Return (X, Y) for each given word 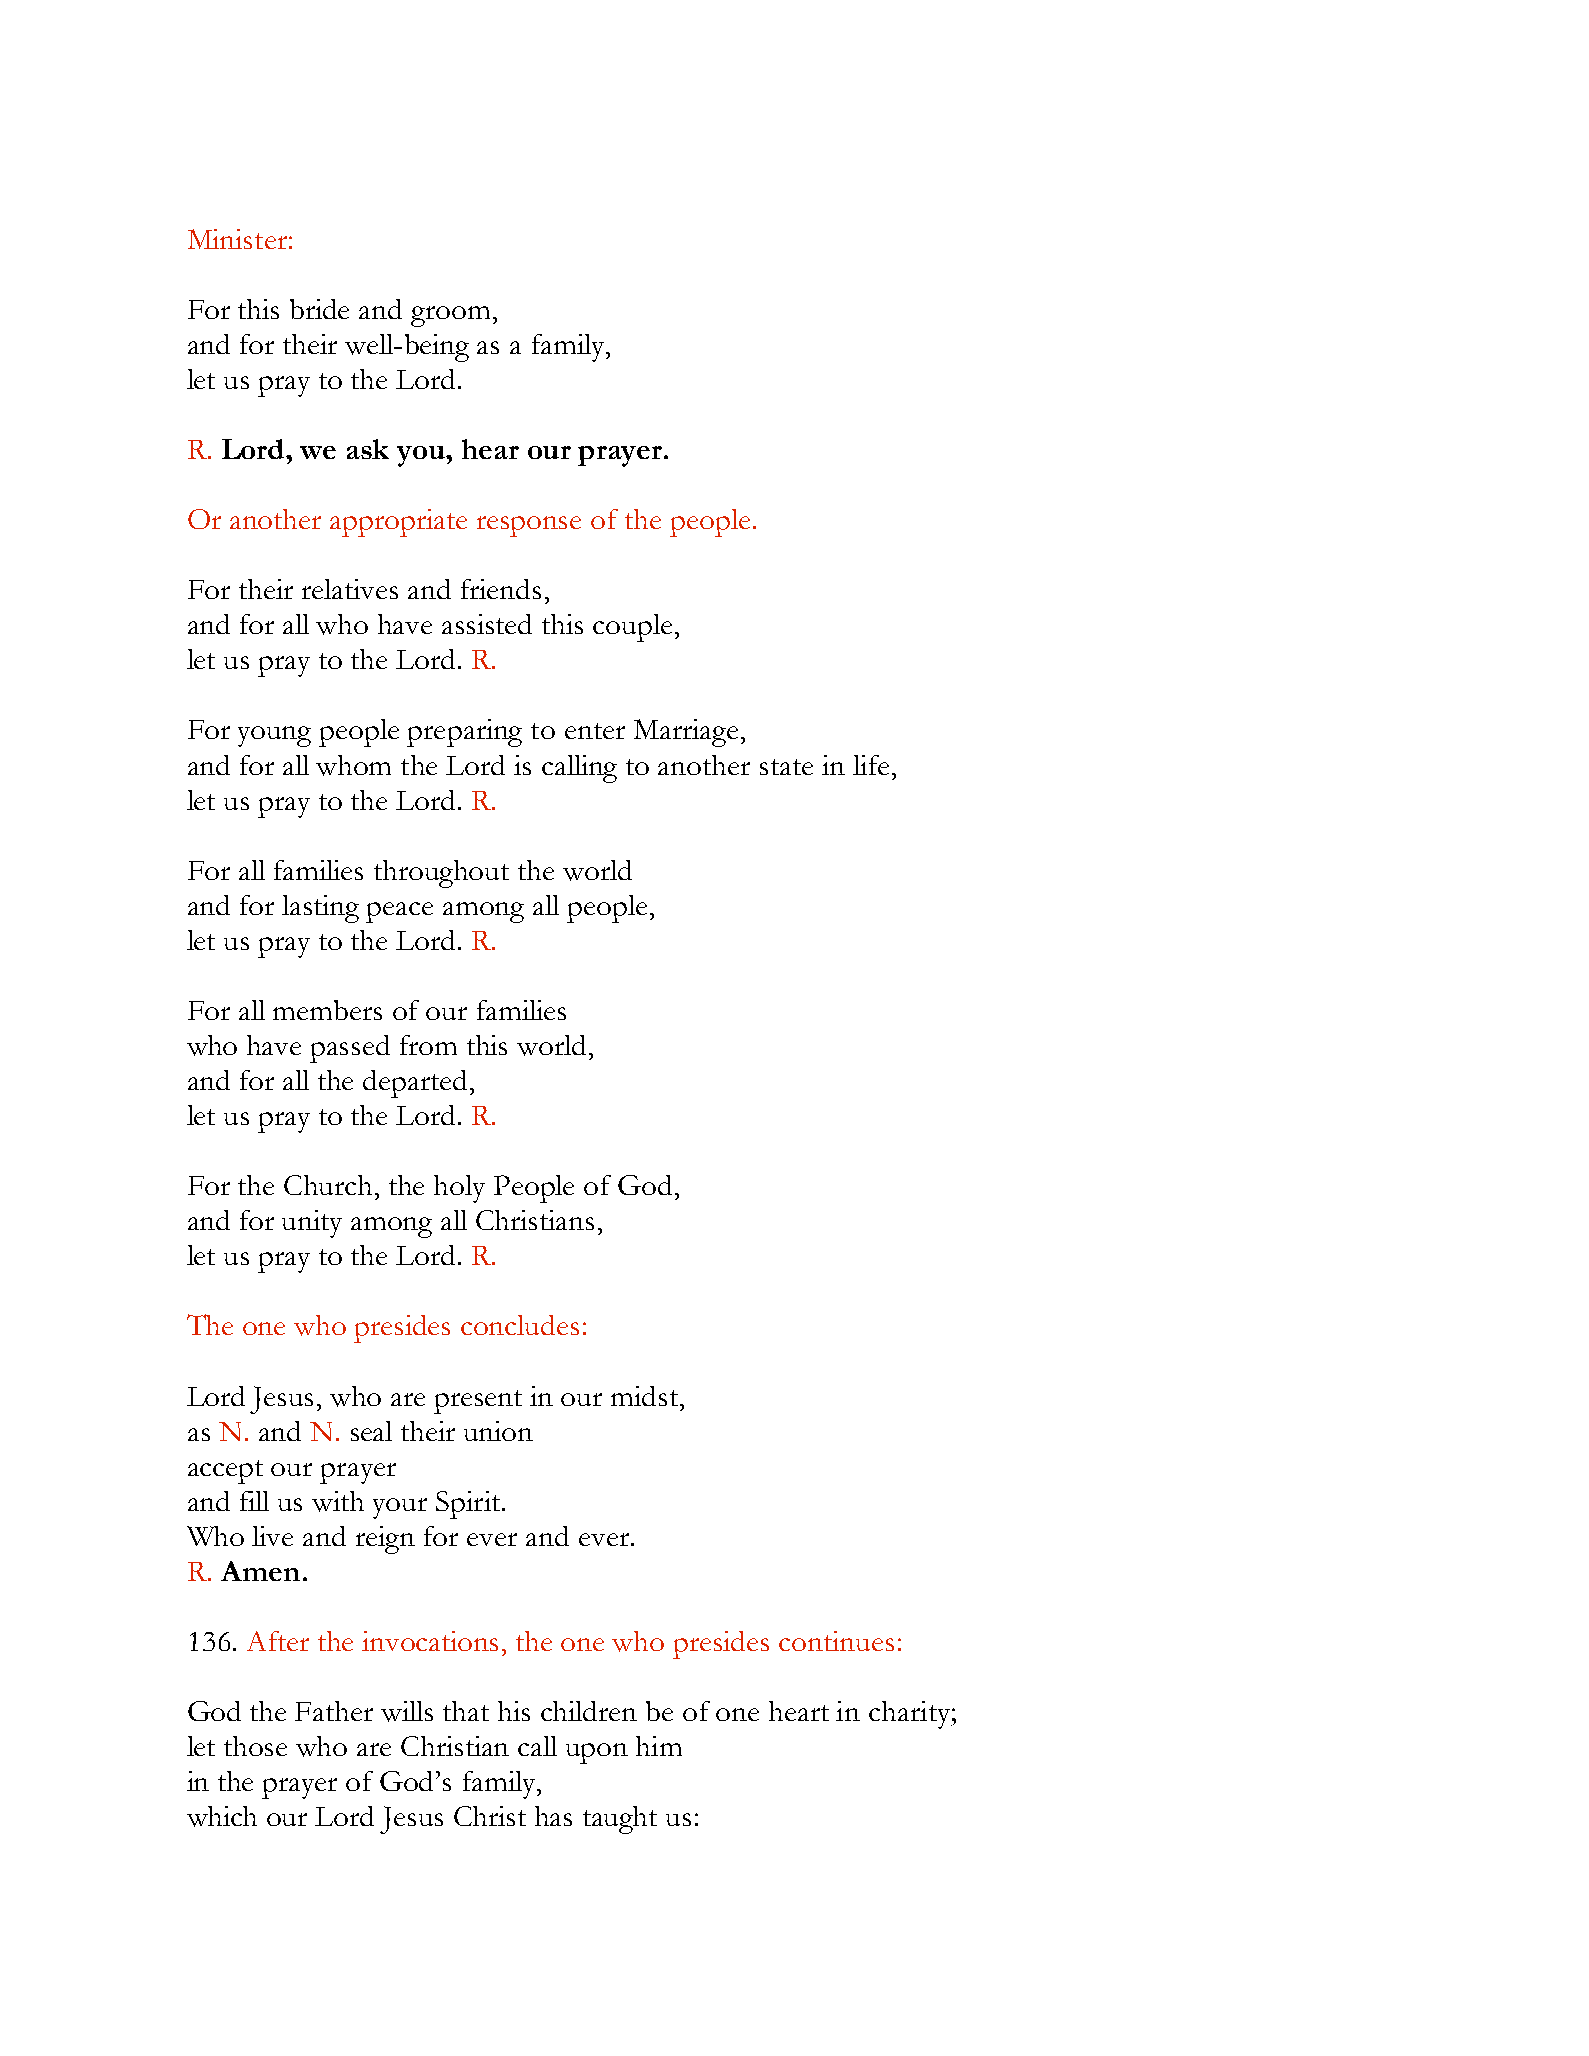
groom (450, 316)
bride (319, 309)
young (274, 736)
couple (632, 628)
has (553, 1816)
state (786, 767)
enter (595, 731)
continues (836, 1641)
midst (646, 1396)
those (255, 1746)
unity (312, 1224)
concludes (520, 1325)
